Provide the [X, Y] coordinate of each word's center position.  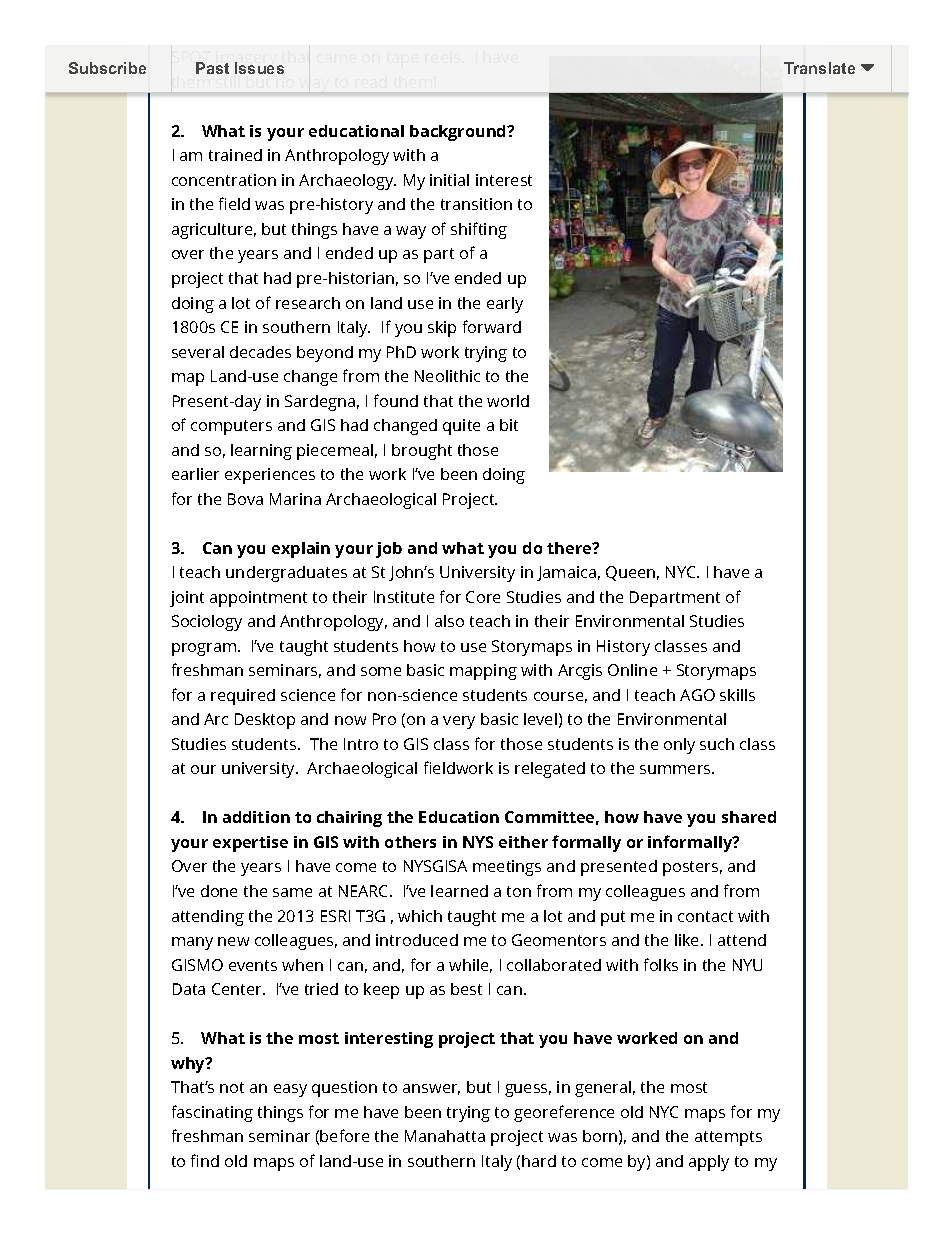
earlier [195, 474]
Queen [630, 573]
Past [212, 68]
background [459, 133]
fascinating [212, 1113]
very [459, 722]
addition [256, 817]
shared [749, 817]
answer [431, 1089]
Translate [819, 68]
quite [461, 427]
